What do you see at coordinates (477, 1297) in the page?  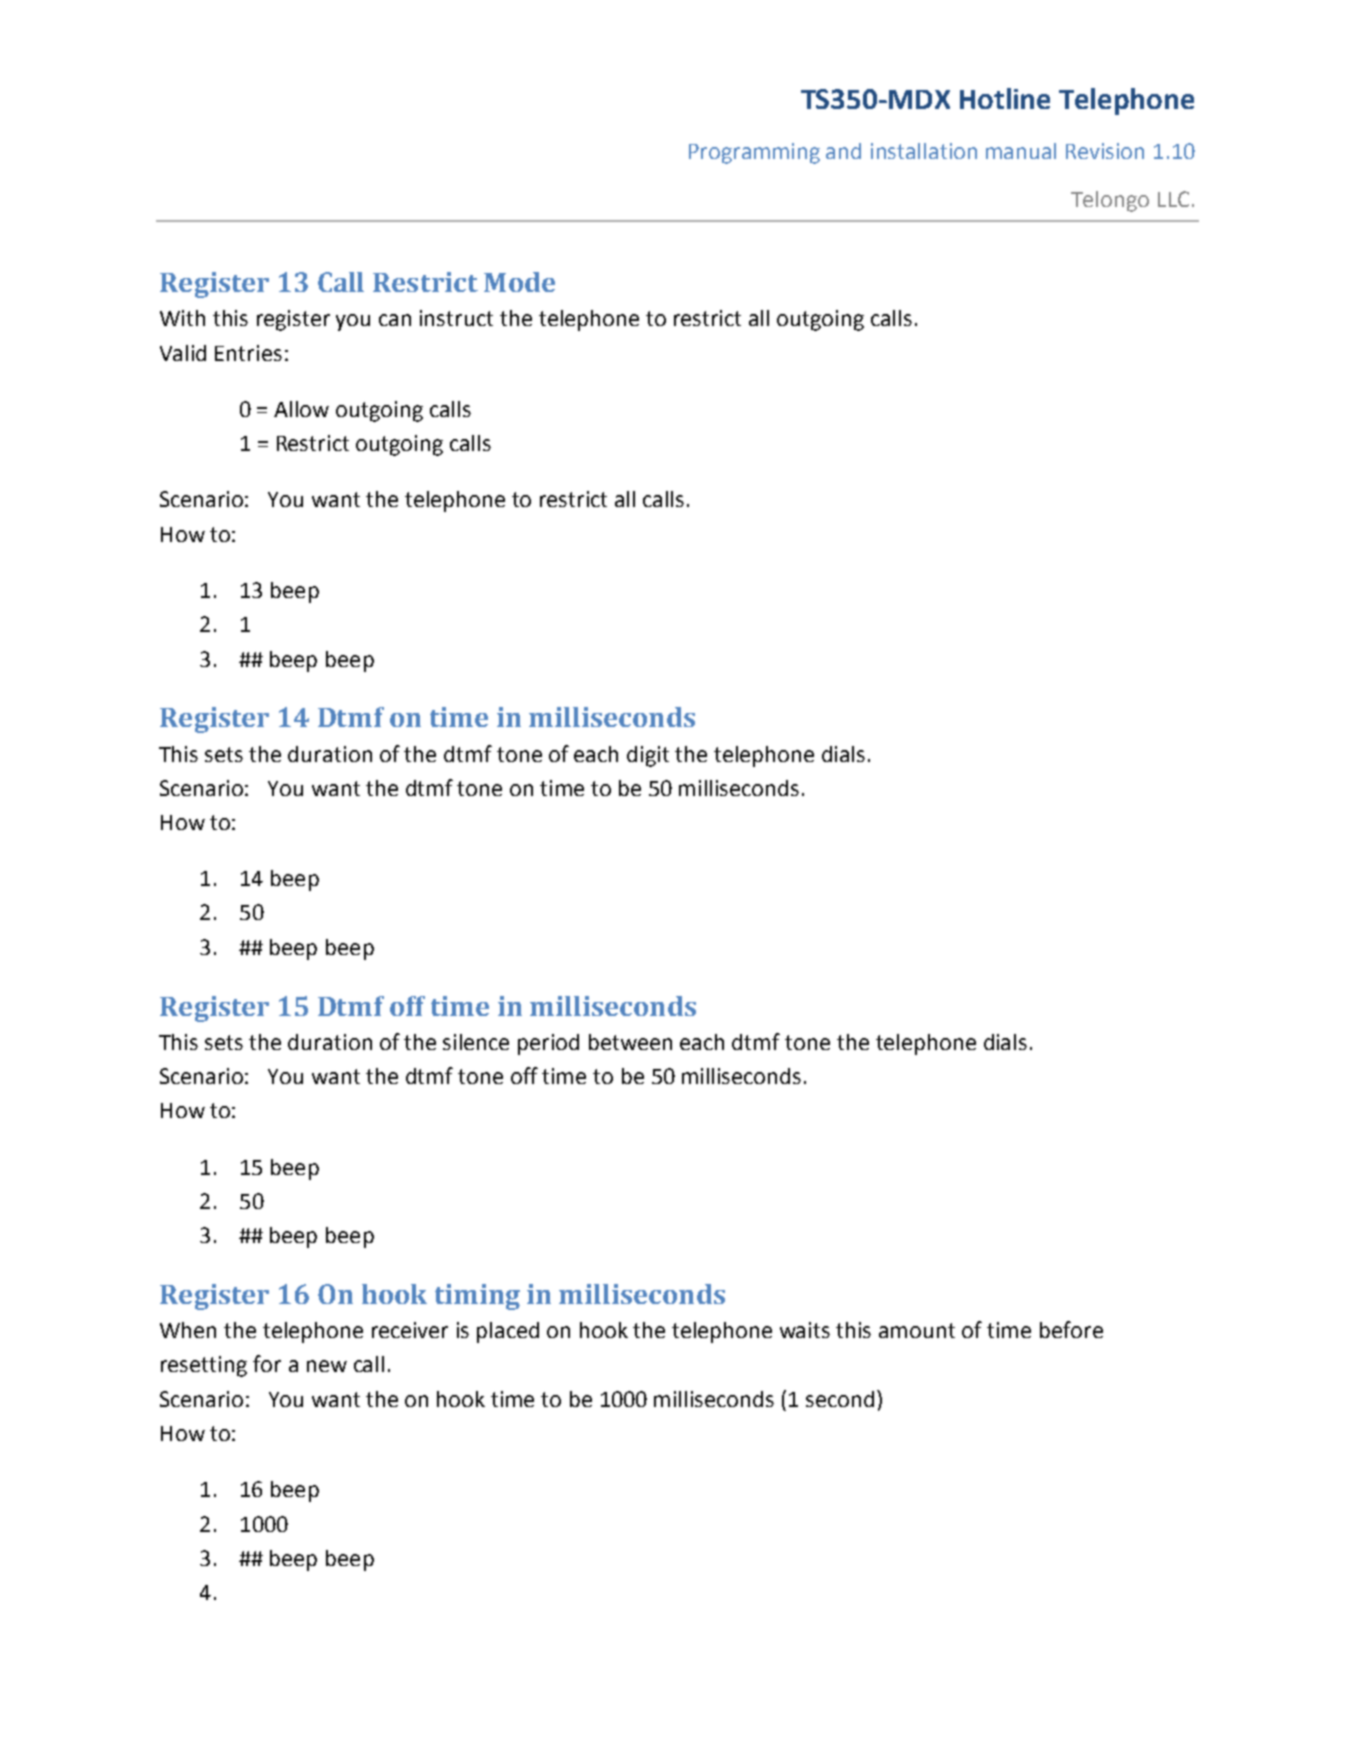 I see `timing` at bounding box center [477, 1297].
